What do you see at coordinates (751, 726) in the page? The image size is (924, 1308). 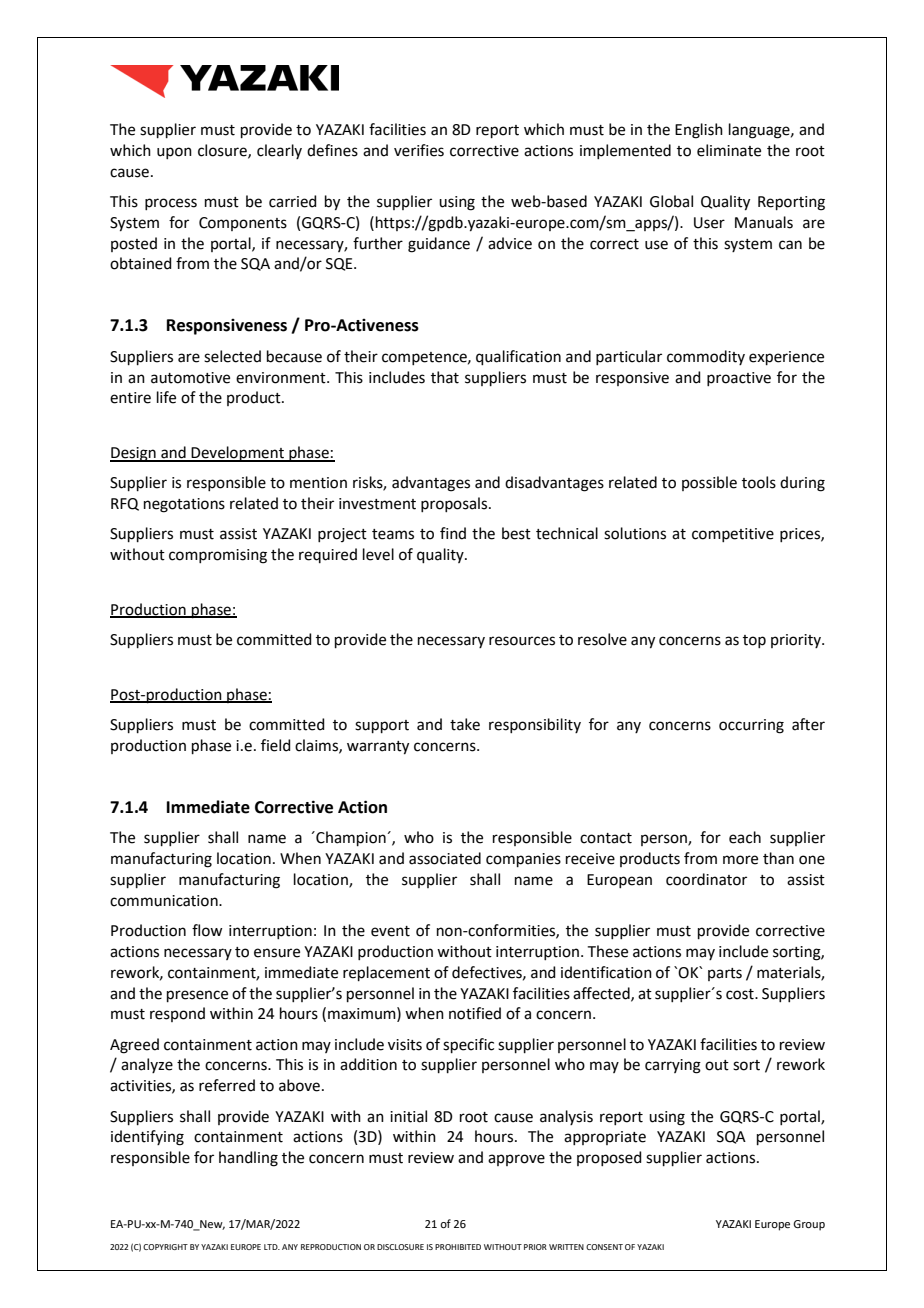 I see `occurring` at bounding box center [751, 726].
